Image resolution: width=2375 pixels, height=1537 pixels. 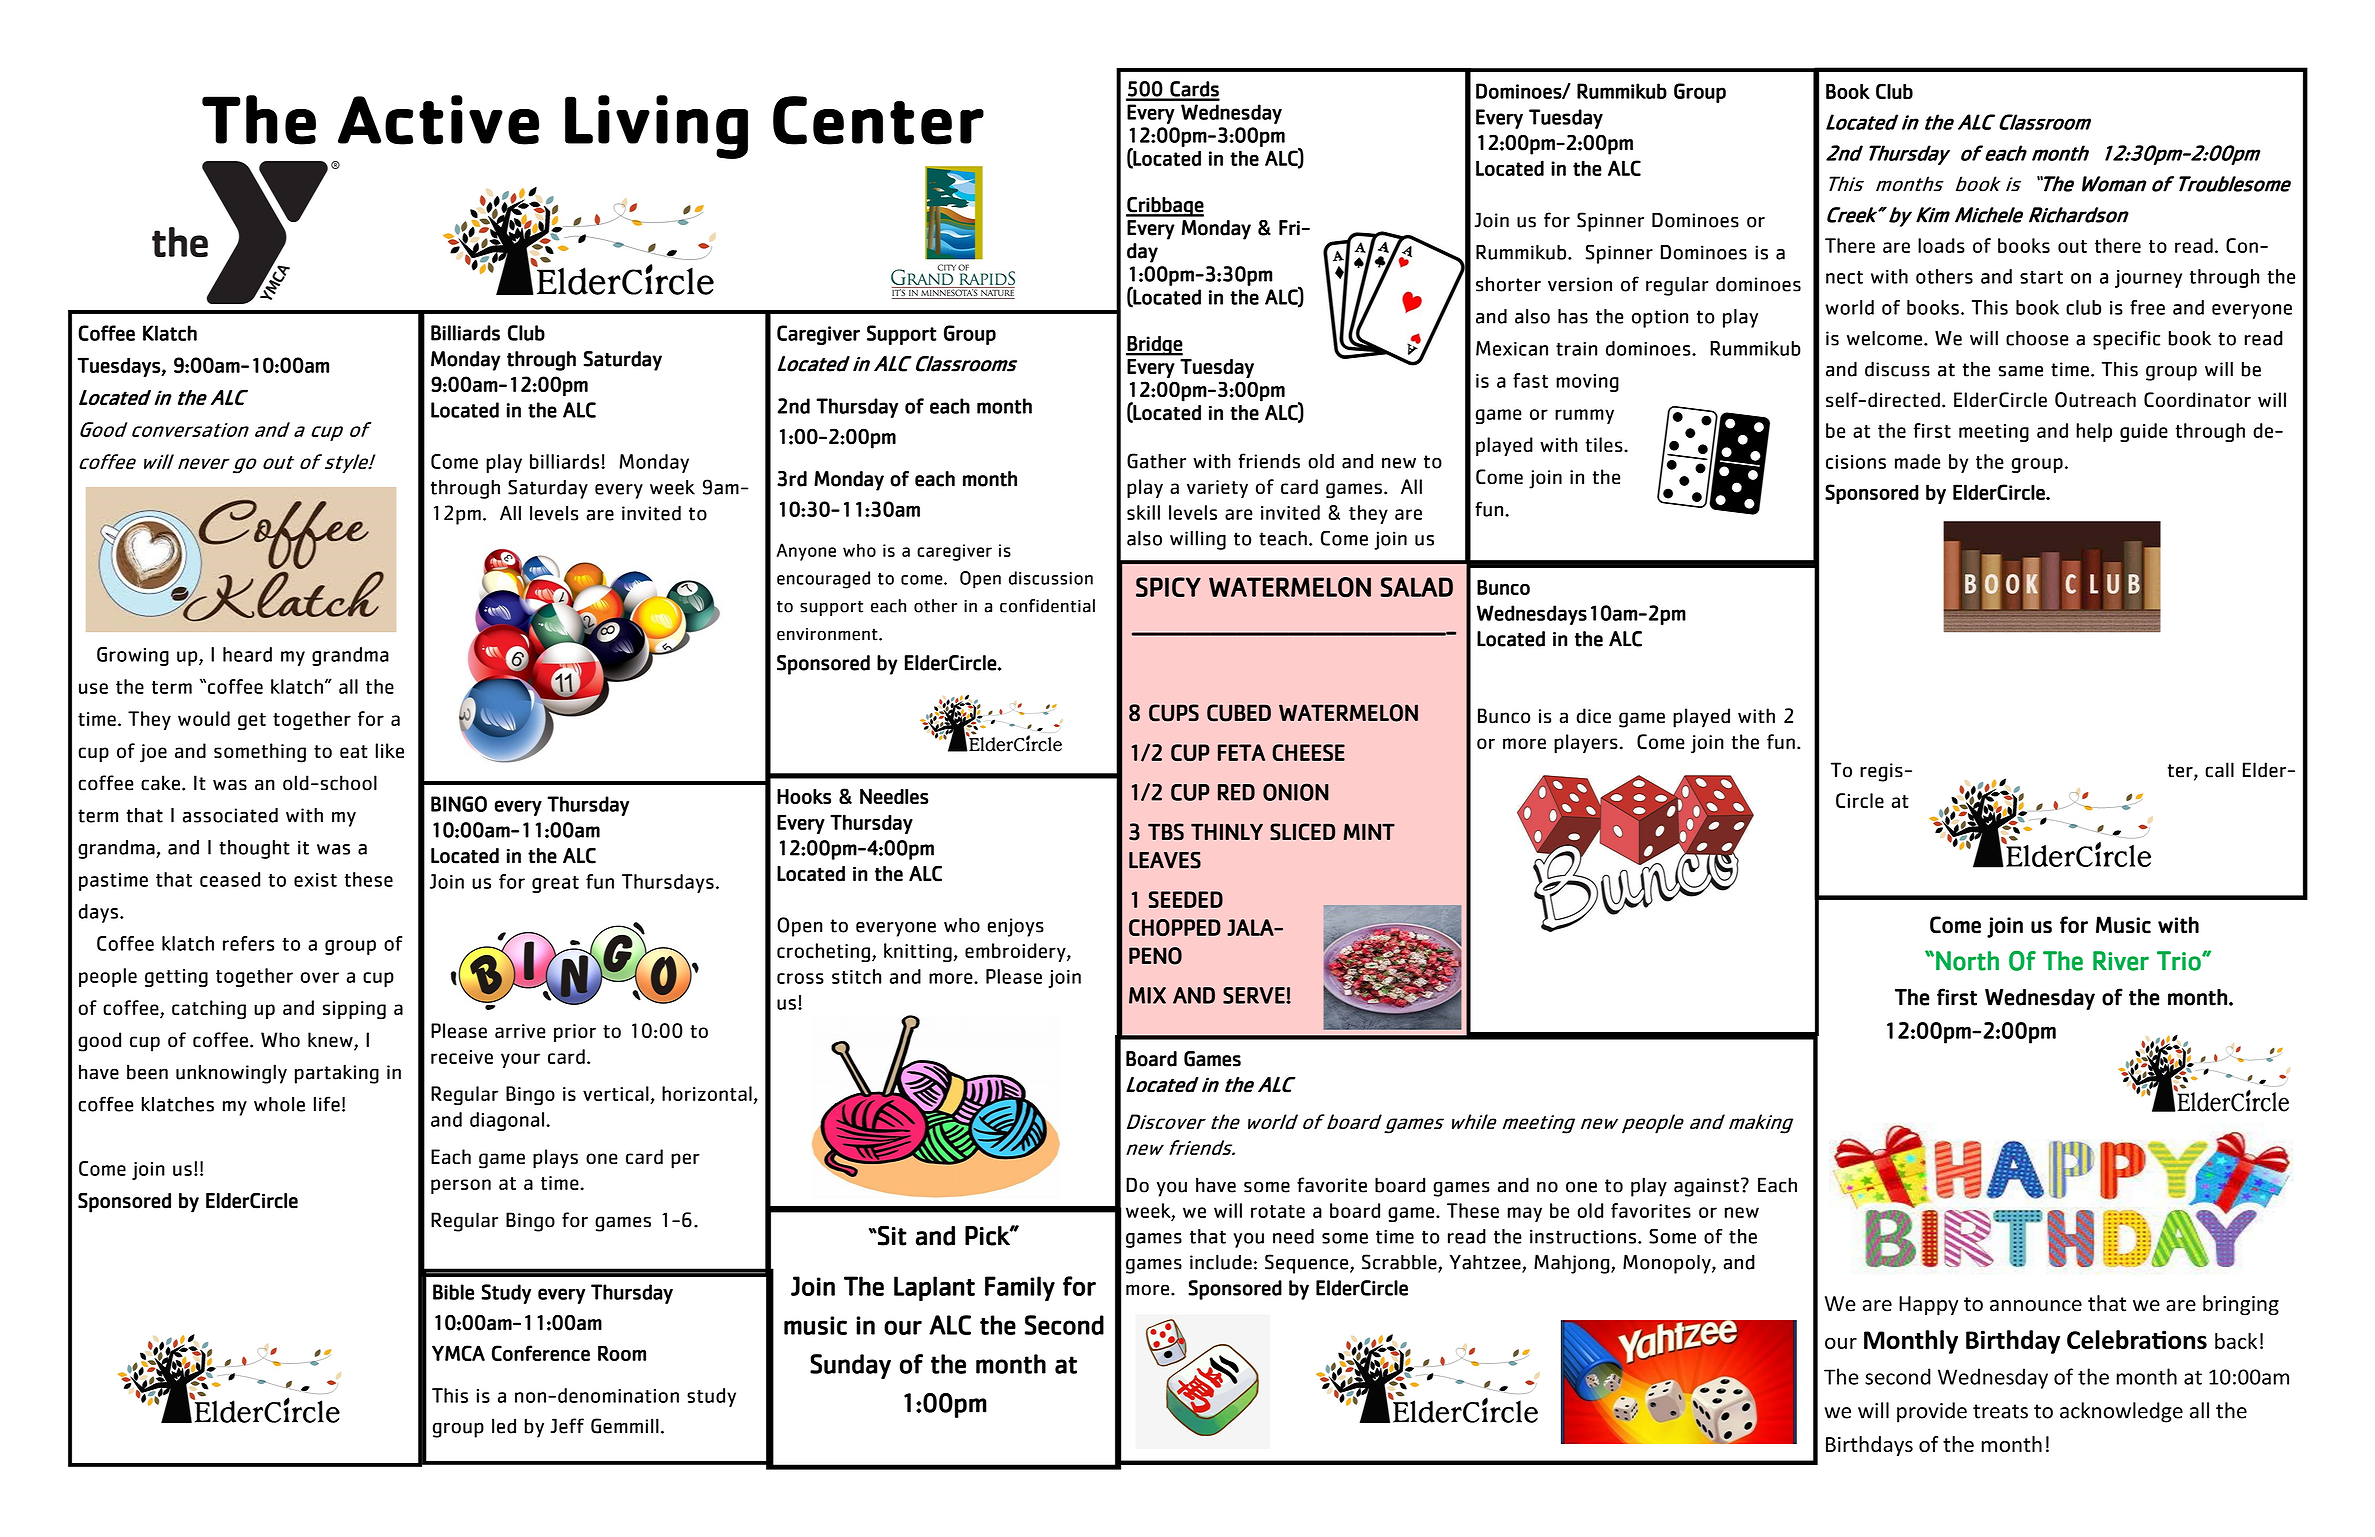 I want to click on confidential, so click(x=1047, y=606).
